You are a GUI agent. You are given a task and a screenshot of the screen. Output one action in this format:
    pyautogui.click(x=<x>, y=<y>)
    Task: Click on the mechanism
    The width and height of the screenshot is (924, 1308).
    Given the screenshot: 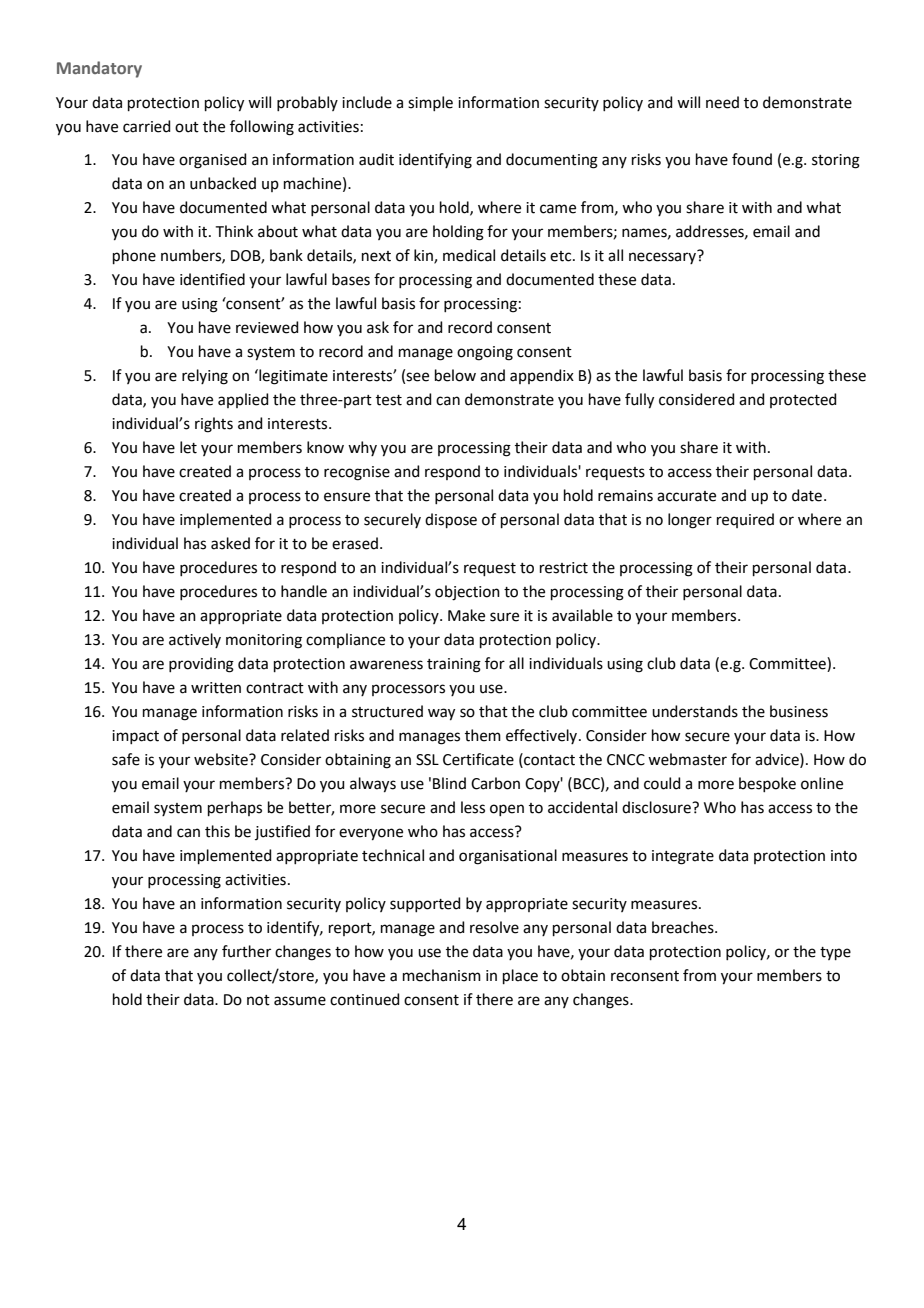 What is the action you would take?
    pyautogui.click(x=442, y=975)
